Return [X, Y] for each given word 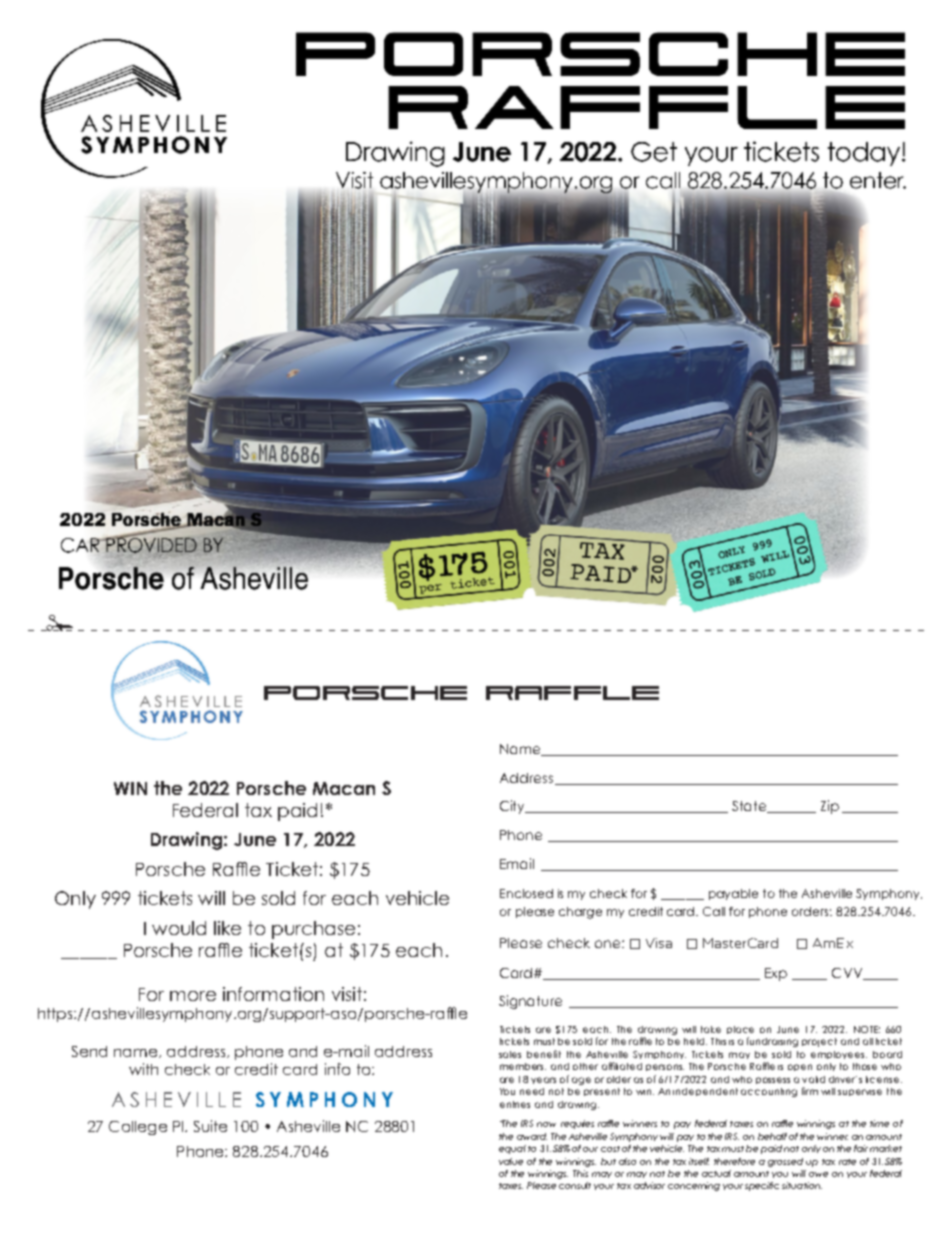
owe [818, 1174]
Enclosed [526, 893]
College [138, 1128]
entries [515, 1104]
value [511, 1161]
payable [733, 894]
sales [510, 1054]
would [179, 928]
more [193, 996]
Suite [210, 1126]
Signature [530, 1002]
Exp [776, 974]
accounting [769, 1092]
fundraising [772, 1042]
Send [89, 1051]
